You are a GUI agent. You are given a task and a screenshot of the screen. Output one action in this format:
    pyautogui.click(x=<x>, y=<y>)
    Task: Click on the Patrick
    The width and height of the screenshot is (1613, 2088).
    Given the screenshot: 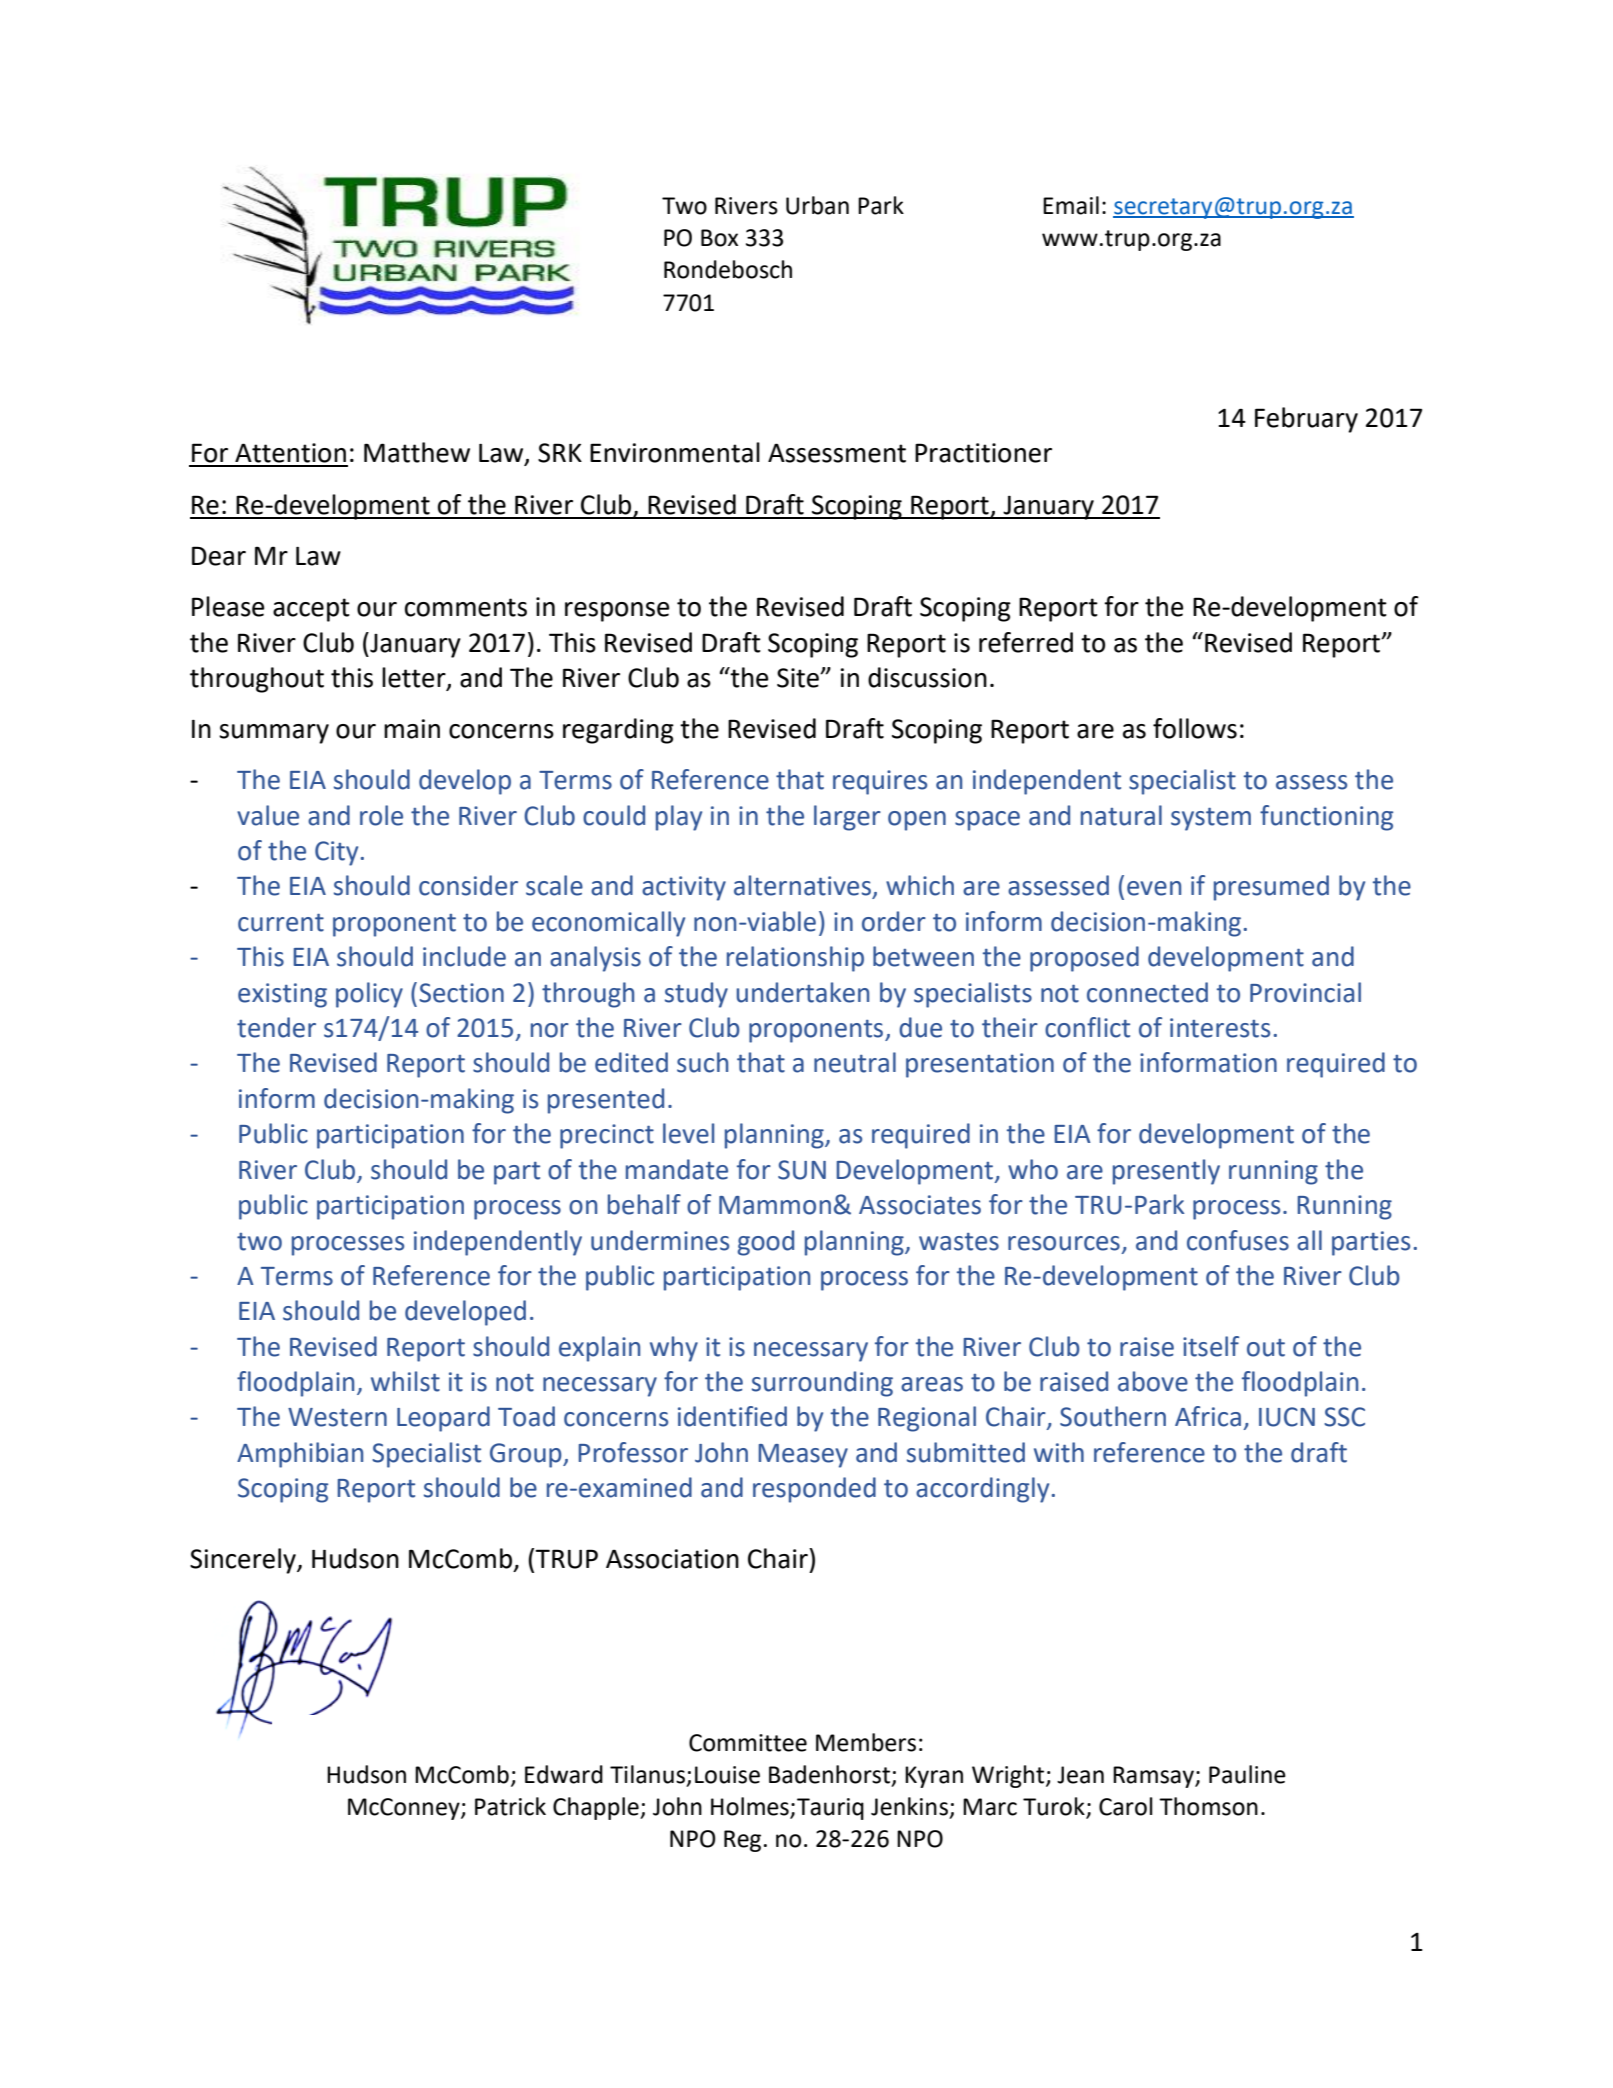 What is the action you would take?
    pyautogui.click(x=510, y=1806)
